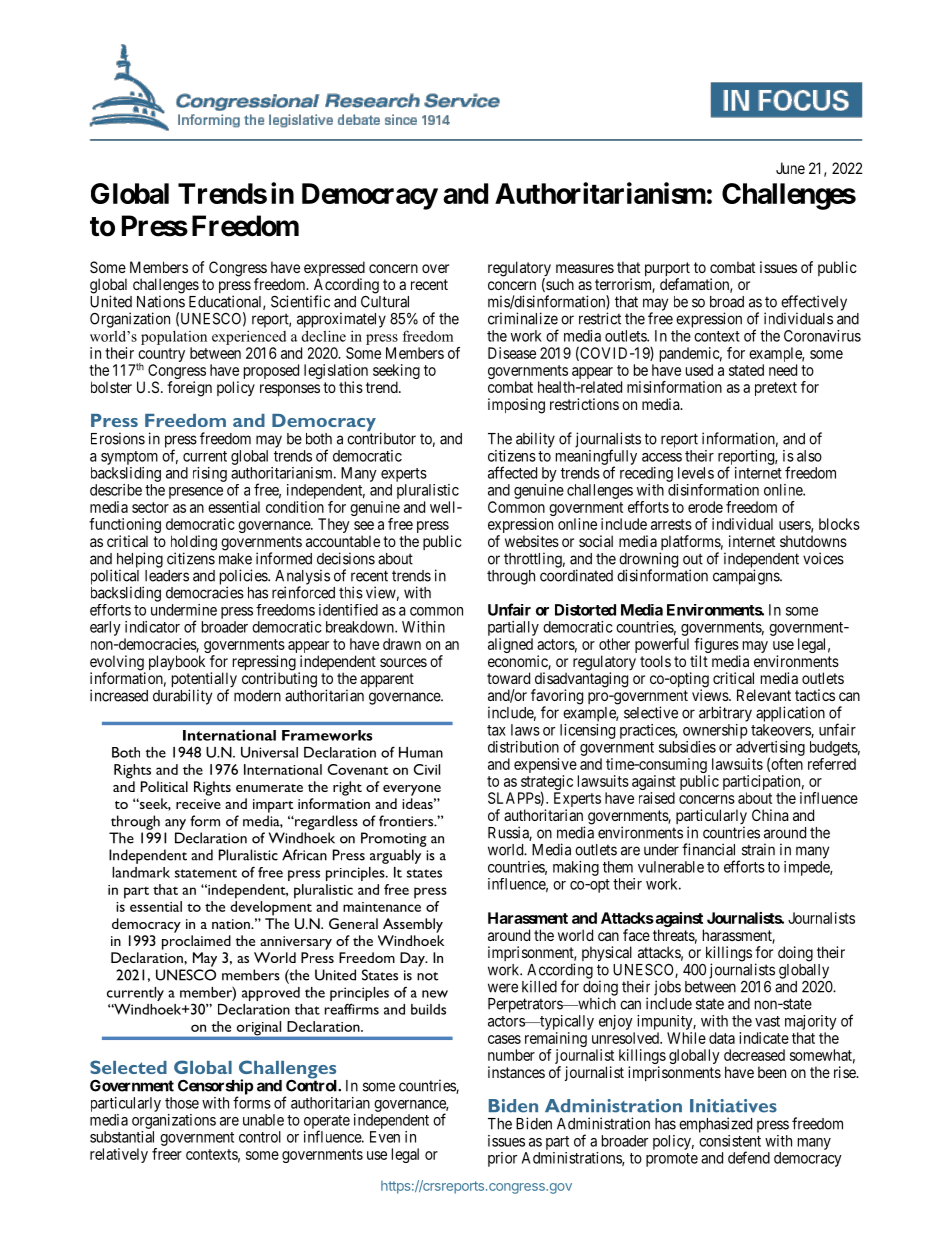 This screenshot has height=1233, width=952. I want to click on playbook, so click(177, 663).
